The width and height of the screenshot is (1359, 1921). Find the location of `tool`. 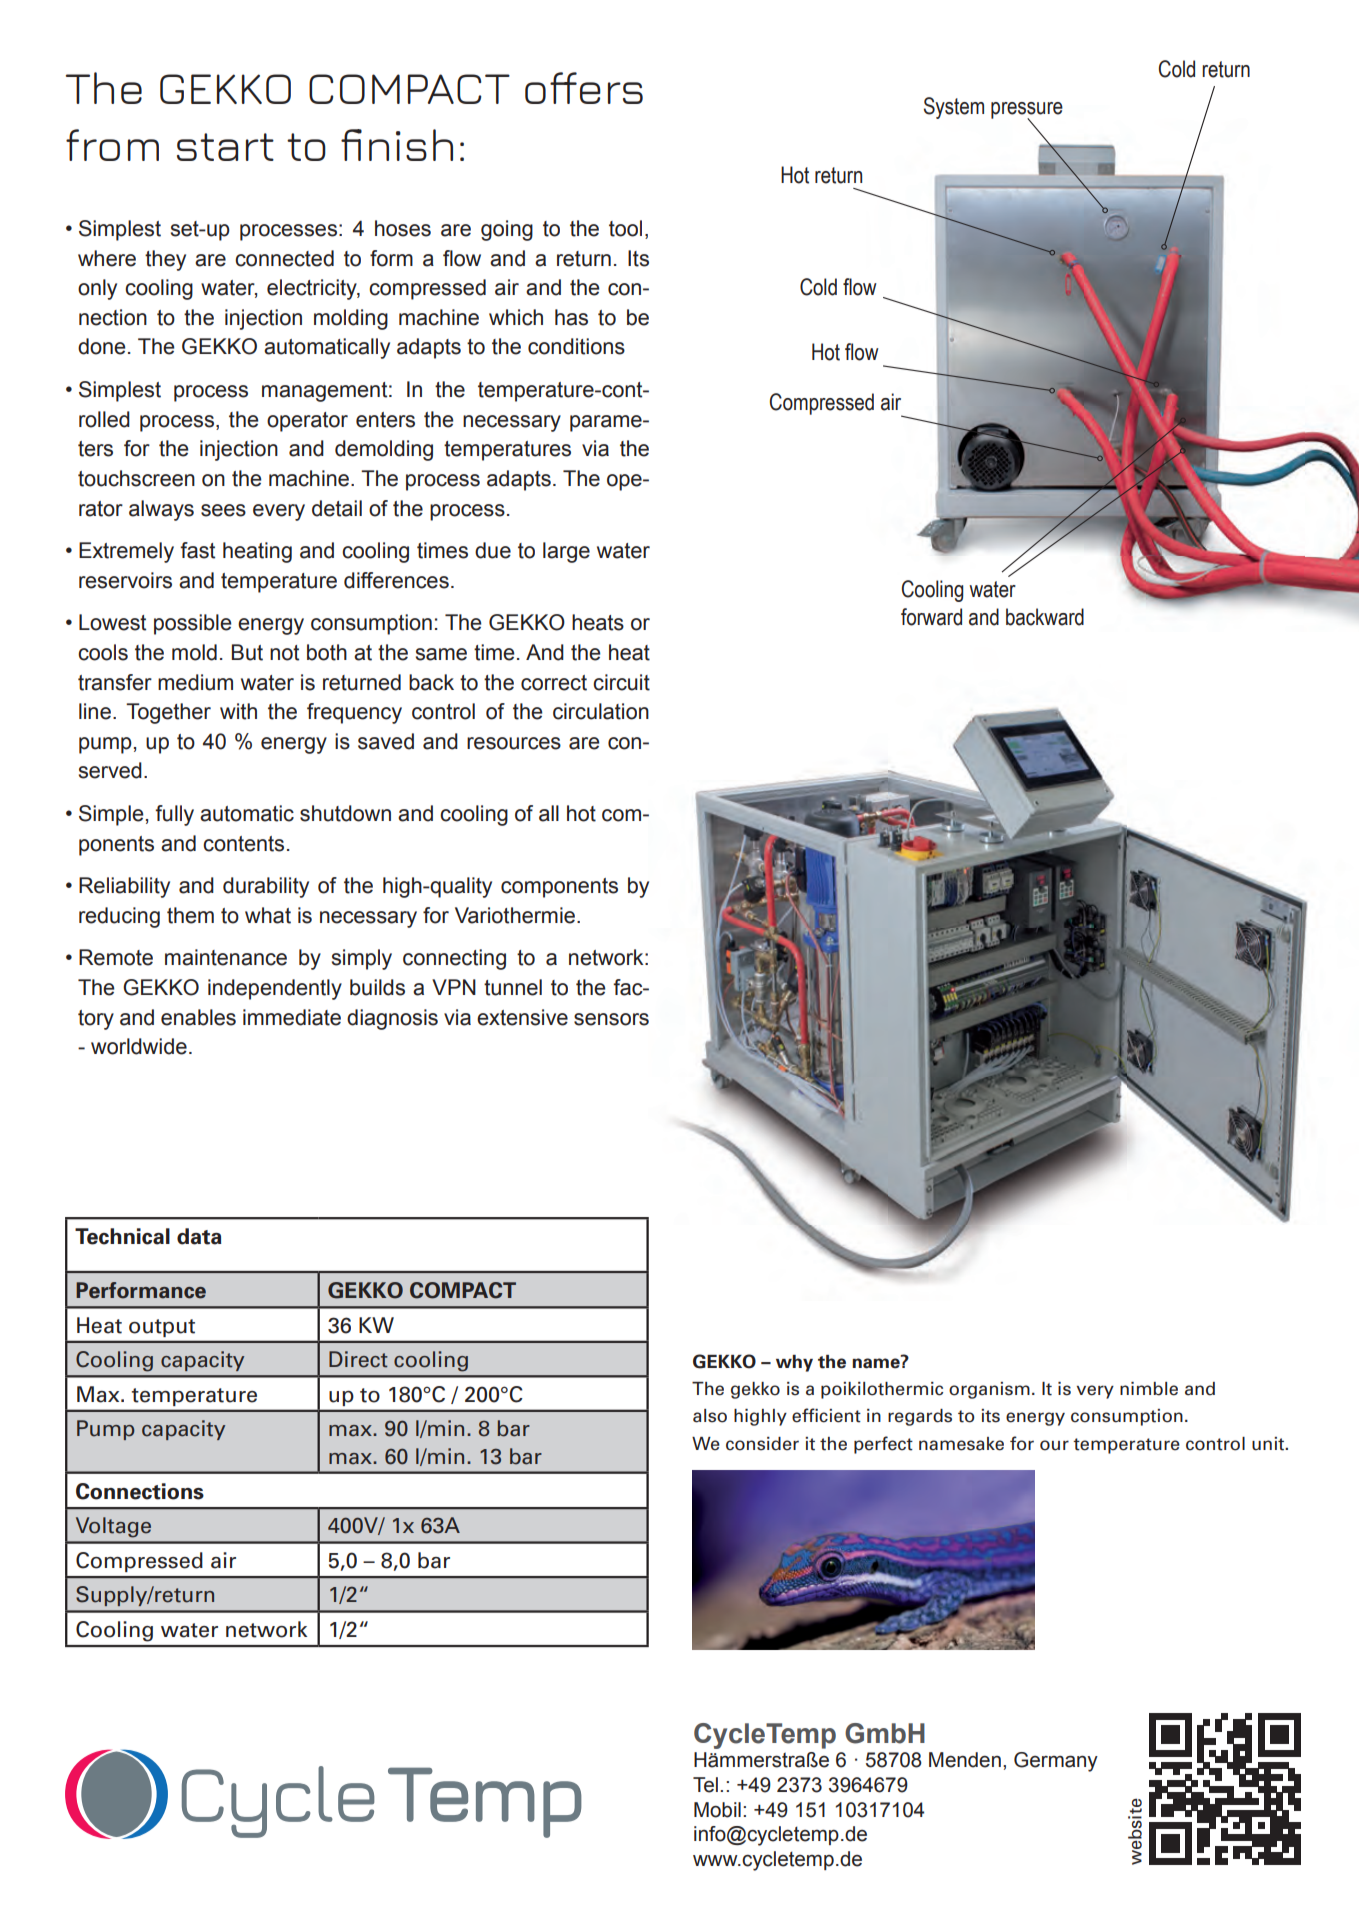

tool is located at coordinates (625, 228).
